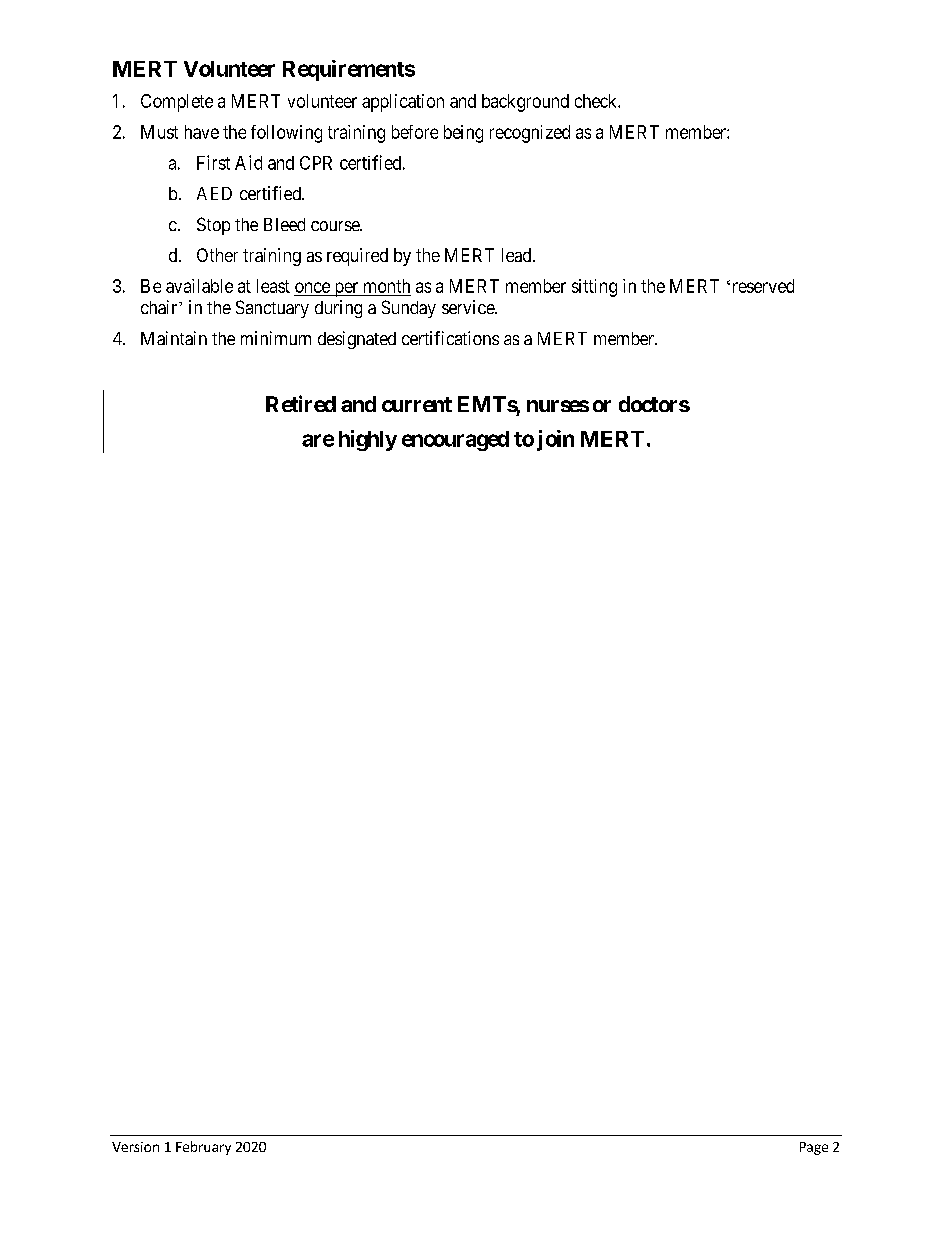  I want to click on recognized, so click(530, 134).
